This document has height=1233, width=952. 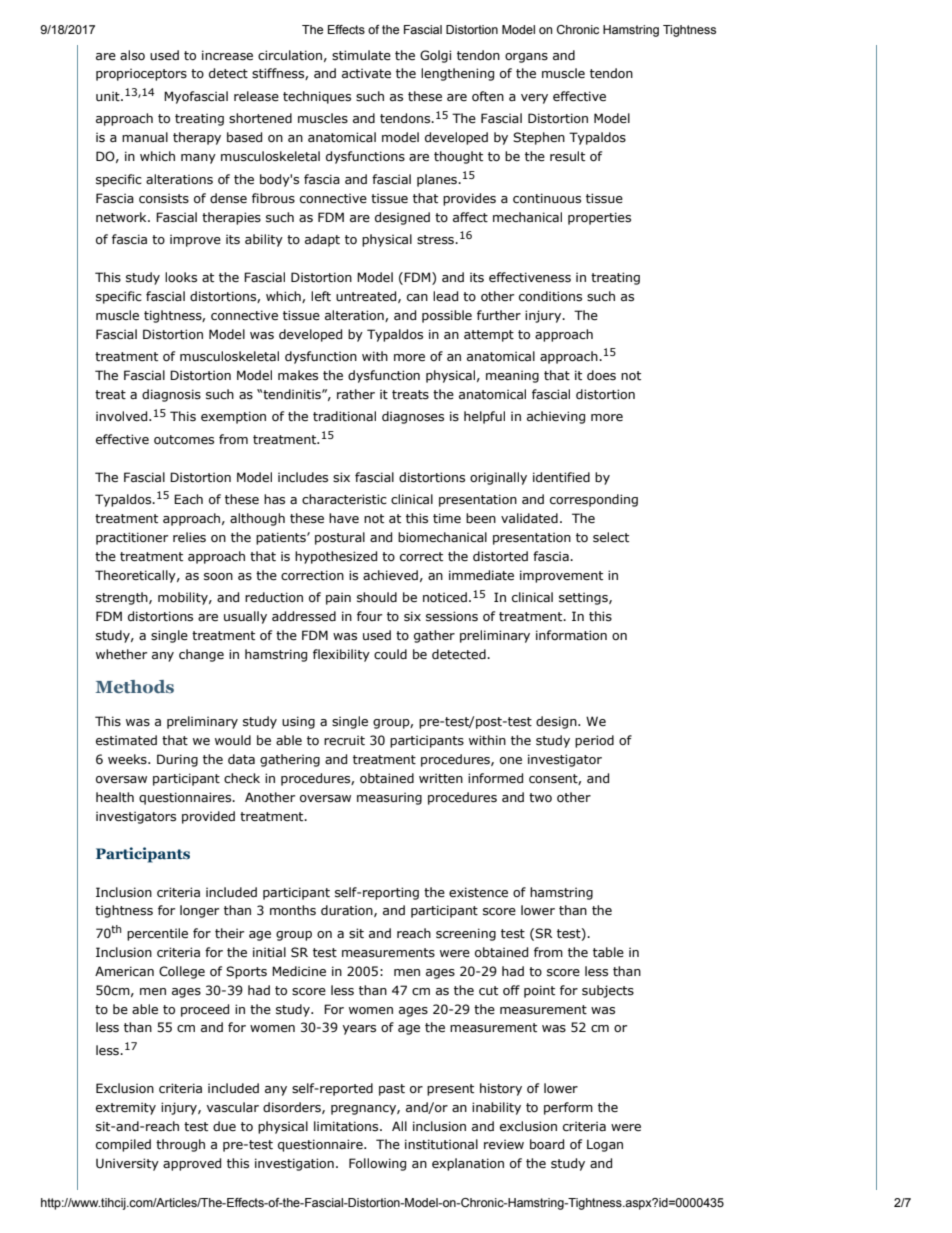 I want to click on change, so click(x=201, y=655).
